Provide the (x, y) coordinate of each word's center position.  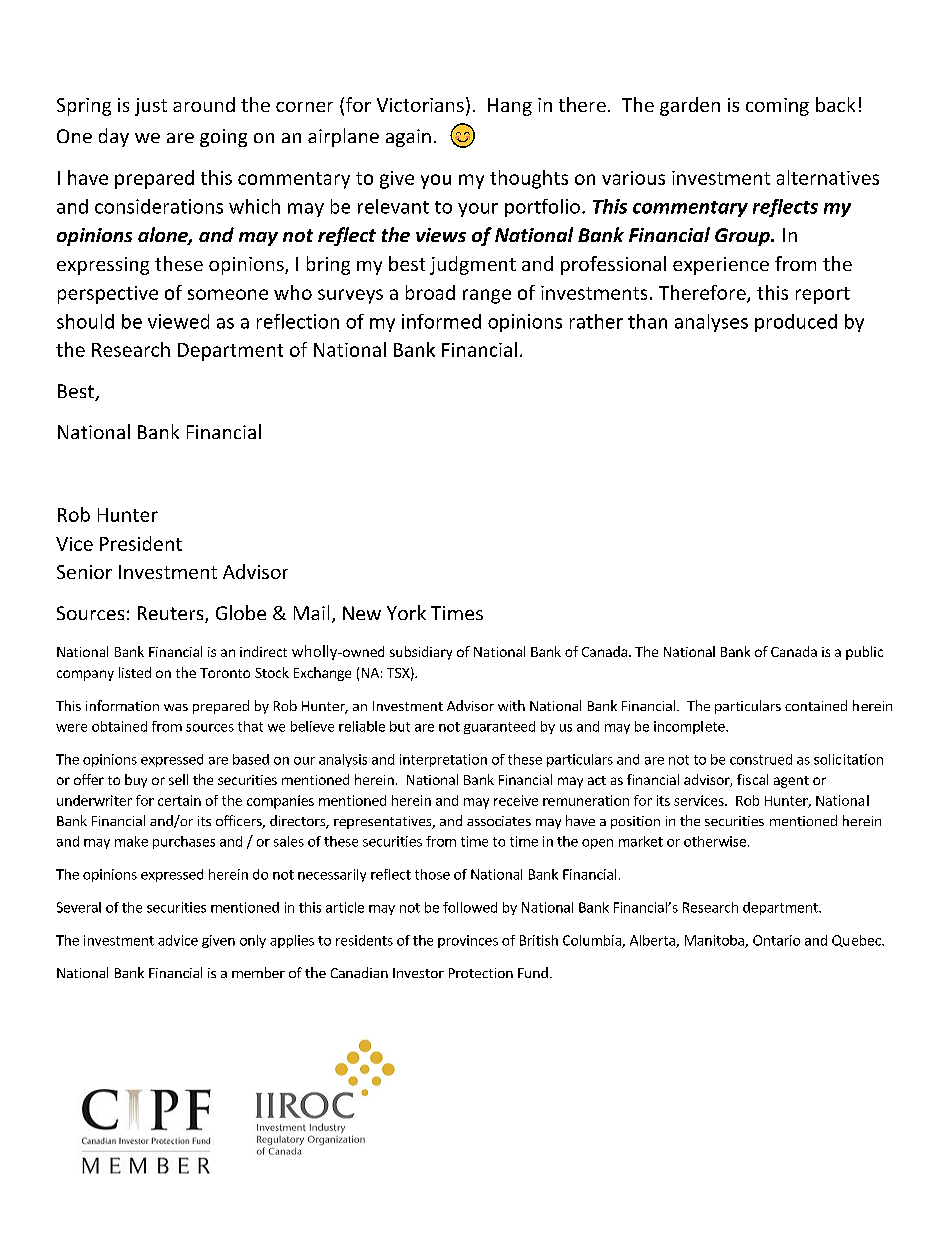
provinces (468, 941)
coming (777, 107)
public (864, 653)
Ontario (776, 940)
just (151, 107)
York (406, 612)
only (253, 941)
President (141, 543)
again (408, 138)
